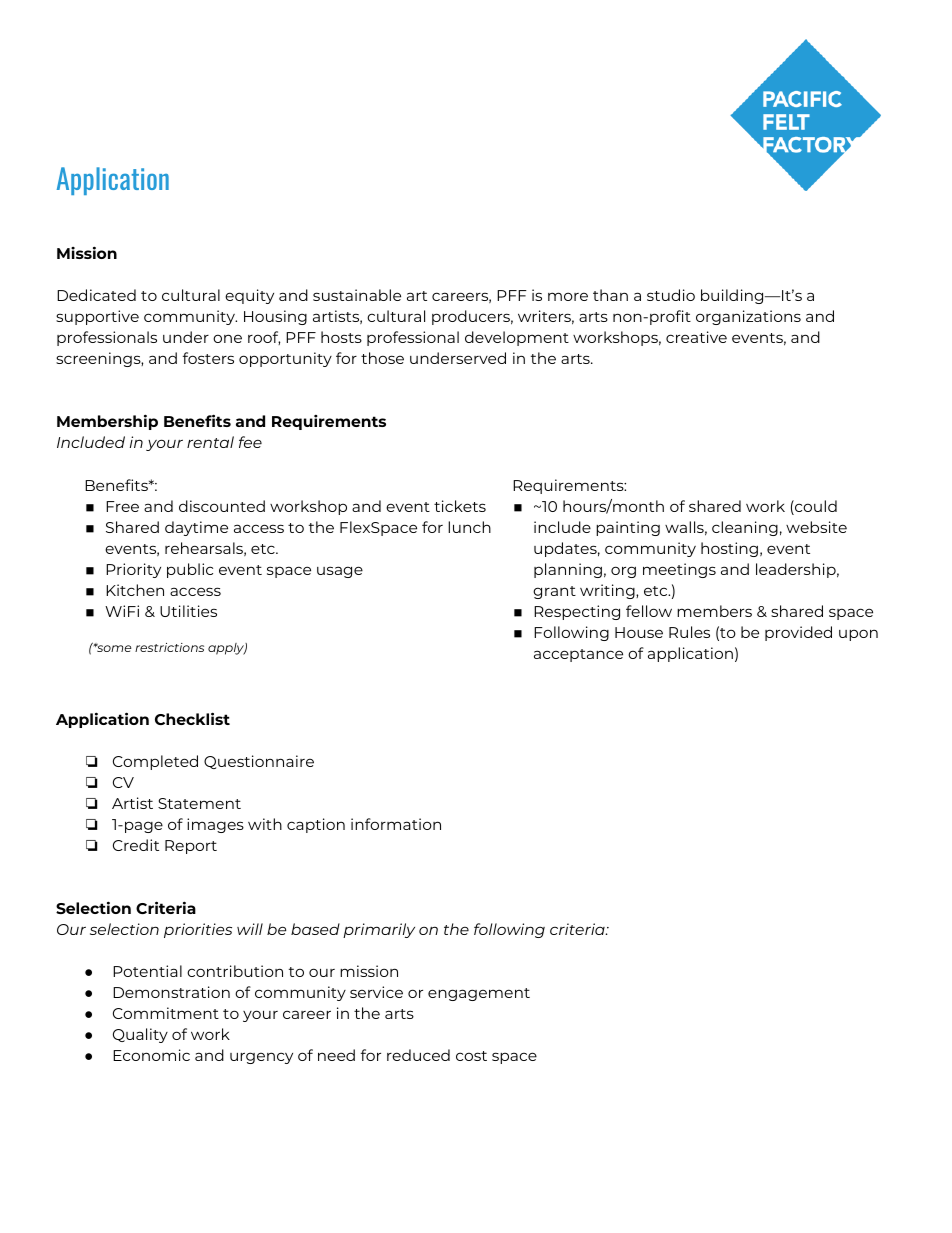 The width and height of the screenshot is (952, 1233). What do you see at coordinates (471, 1056) in the screenshot?
I see `cost` at bounding box center [471, 1056].
